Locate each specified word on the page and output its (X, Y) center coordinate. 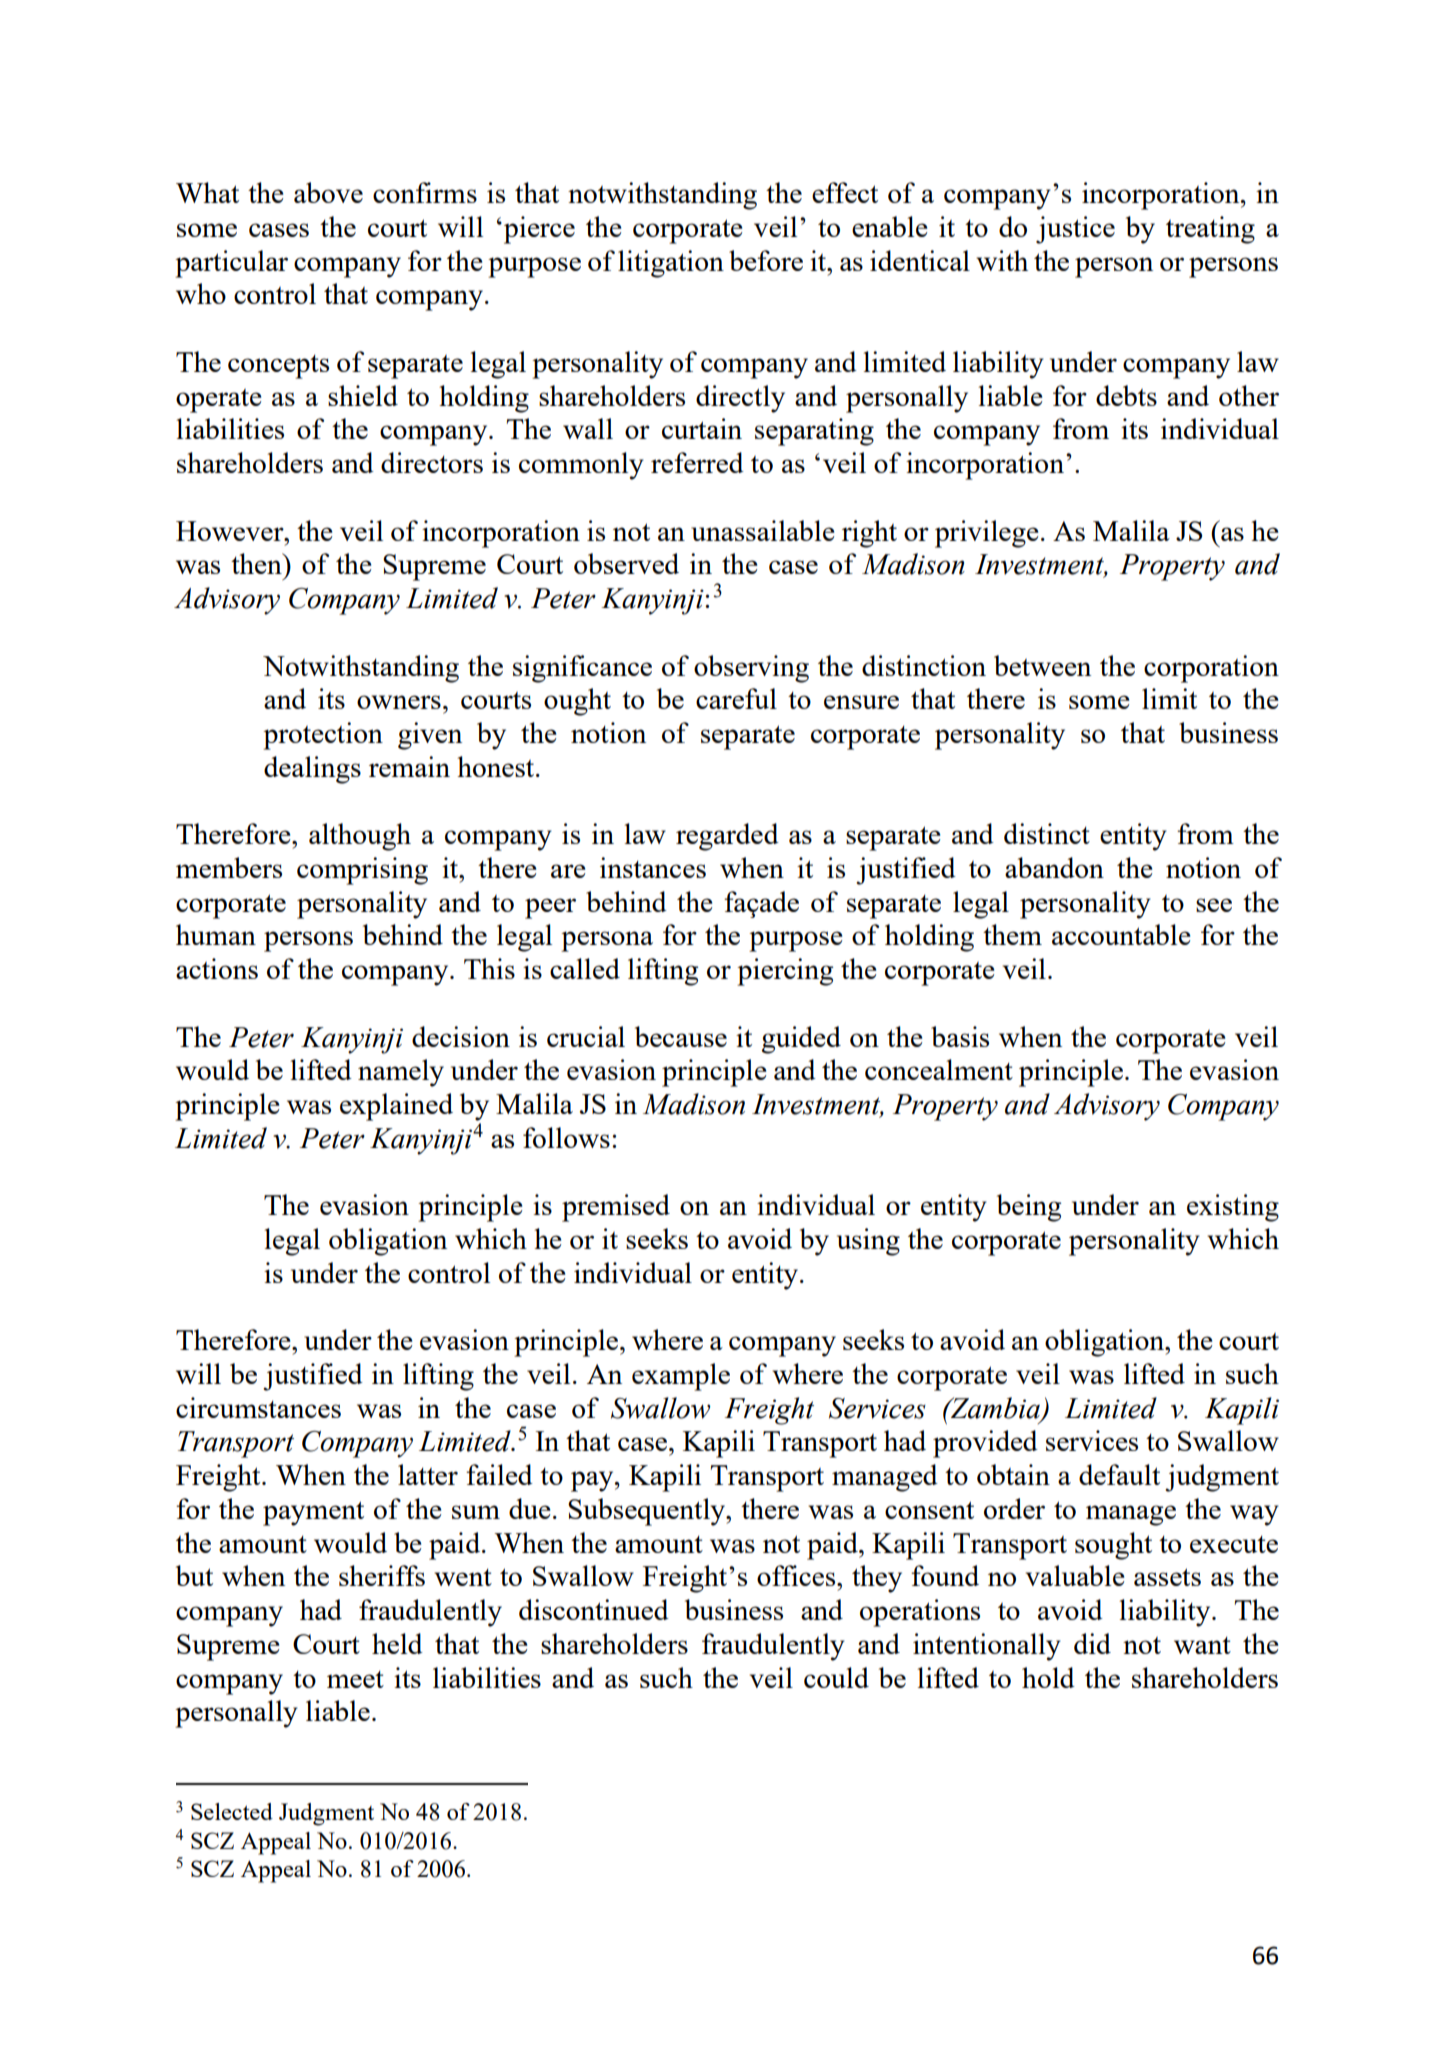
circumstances (258, 1407)
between (1042, 665)
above (328, 192)
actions (217, 968)
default (1119, 1474)
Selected (232, 1811)
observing (751, 669)
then (257, 563)
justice (1075, 230)
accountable (1121, 934)
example (681, 1377)
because (681, 1036)
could (836, 1677)
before (766, 260)
